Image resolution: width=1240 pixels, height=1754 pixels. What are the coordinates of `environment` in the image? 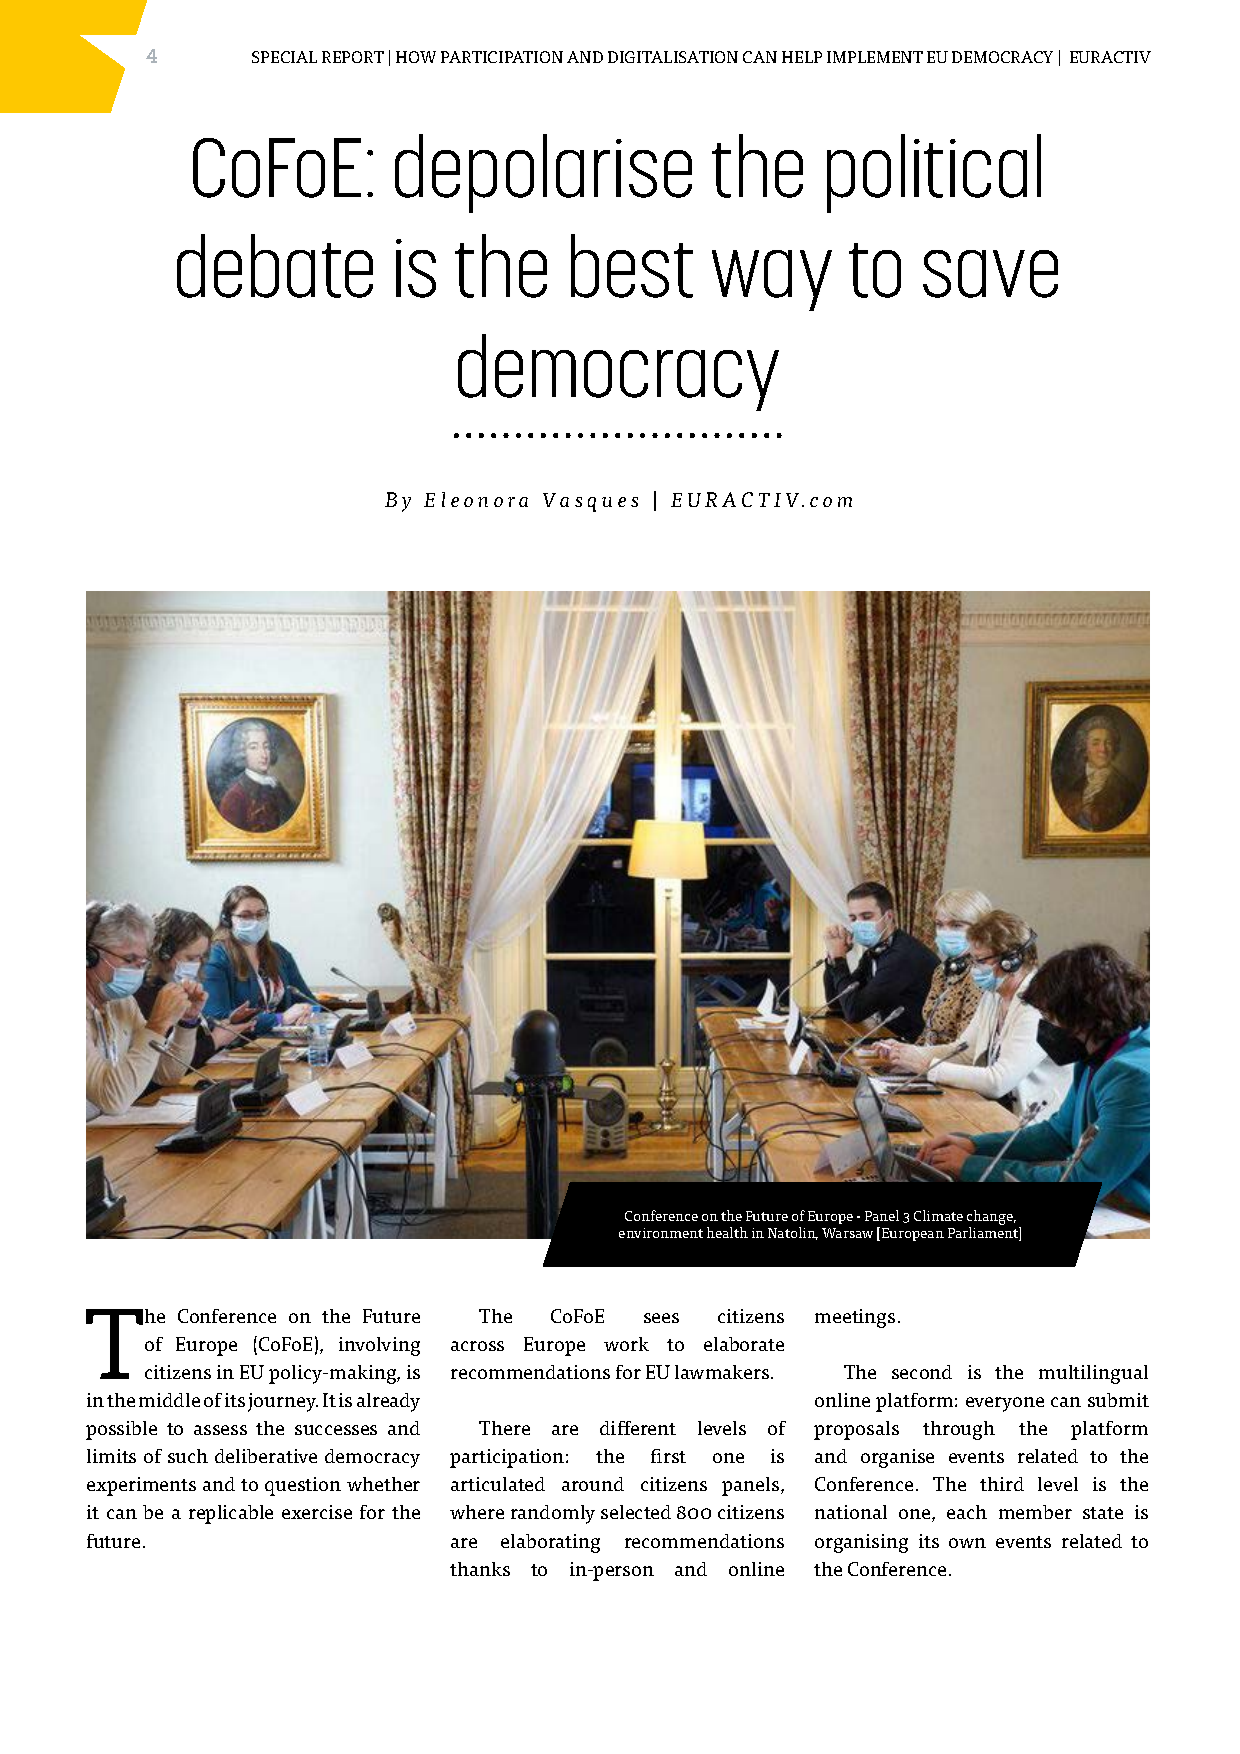 It's located at (661, 1233).
